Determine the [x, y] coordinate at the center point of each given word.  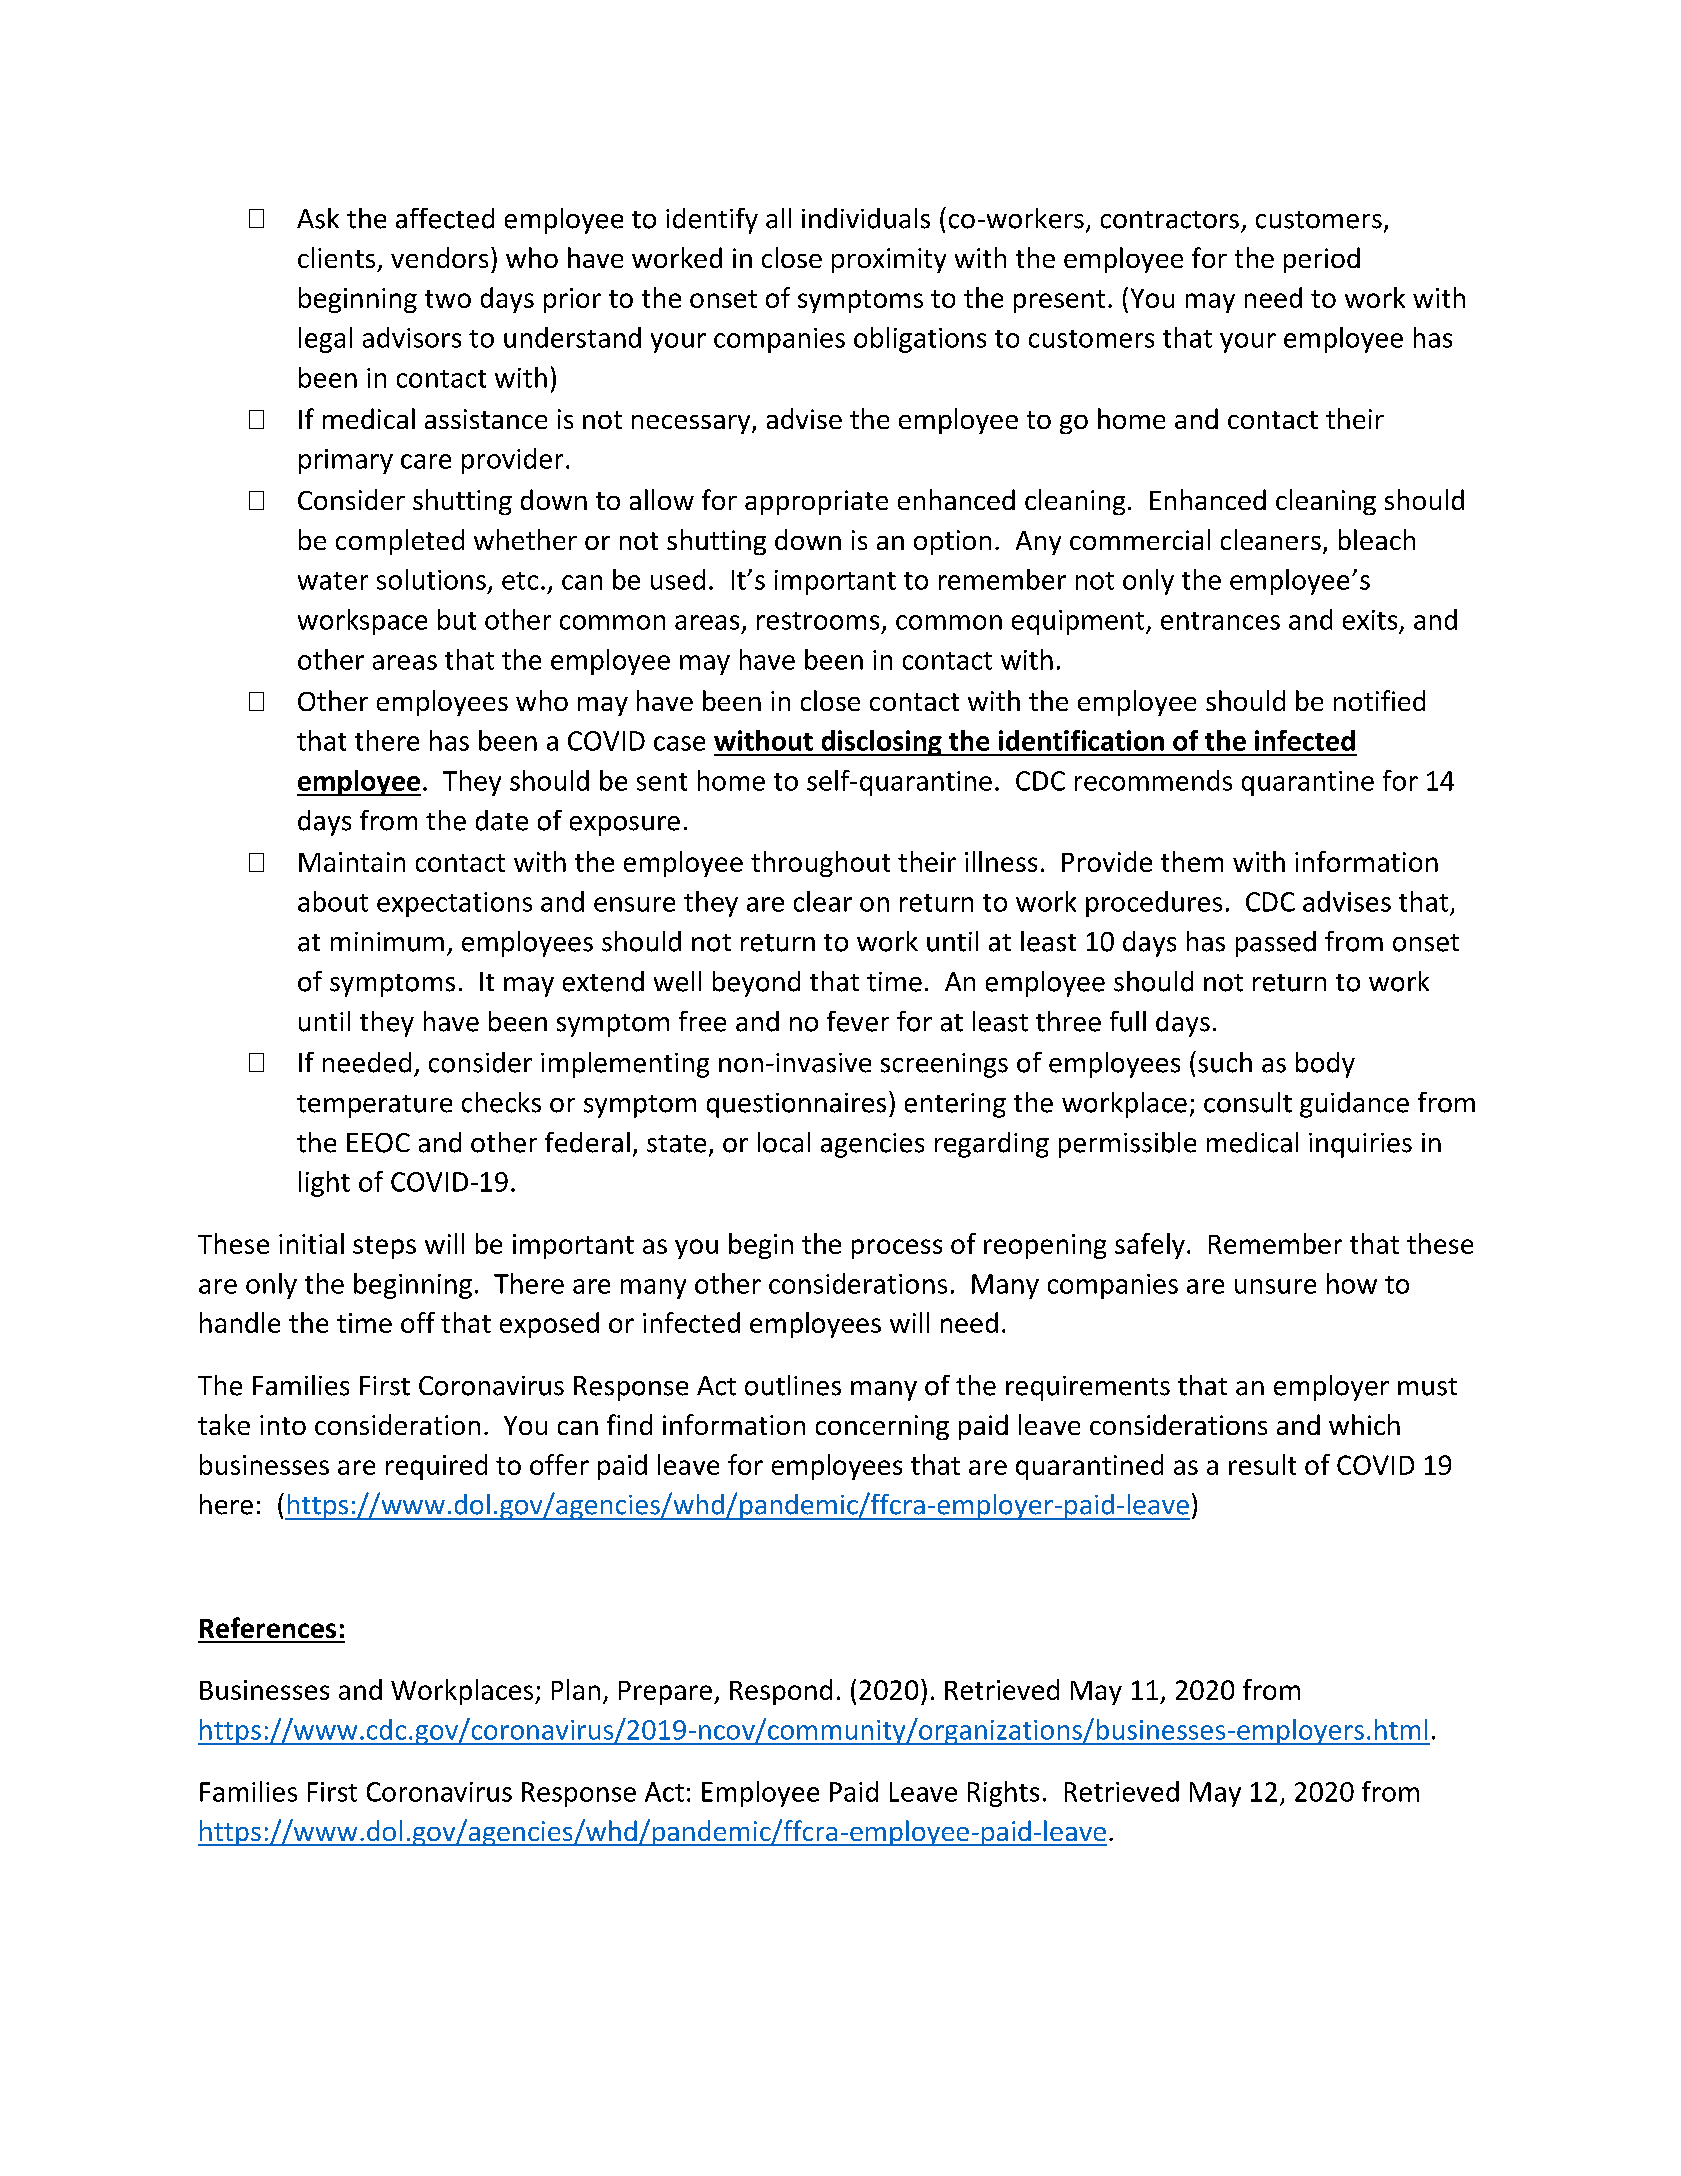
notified [1379, 700]
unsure [1275, 1286]
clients [336, 257]
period [1322, 260]
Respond [781, 1692]
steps [384, 1247]
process [897, 1249]
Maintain [352, 862]
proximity [889, 260]
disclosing [881, 743]
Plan [576, 1689]
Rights [1003, 1794]
